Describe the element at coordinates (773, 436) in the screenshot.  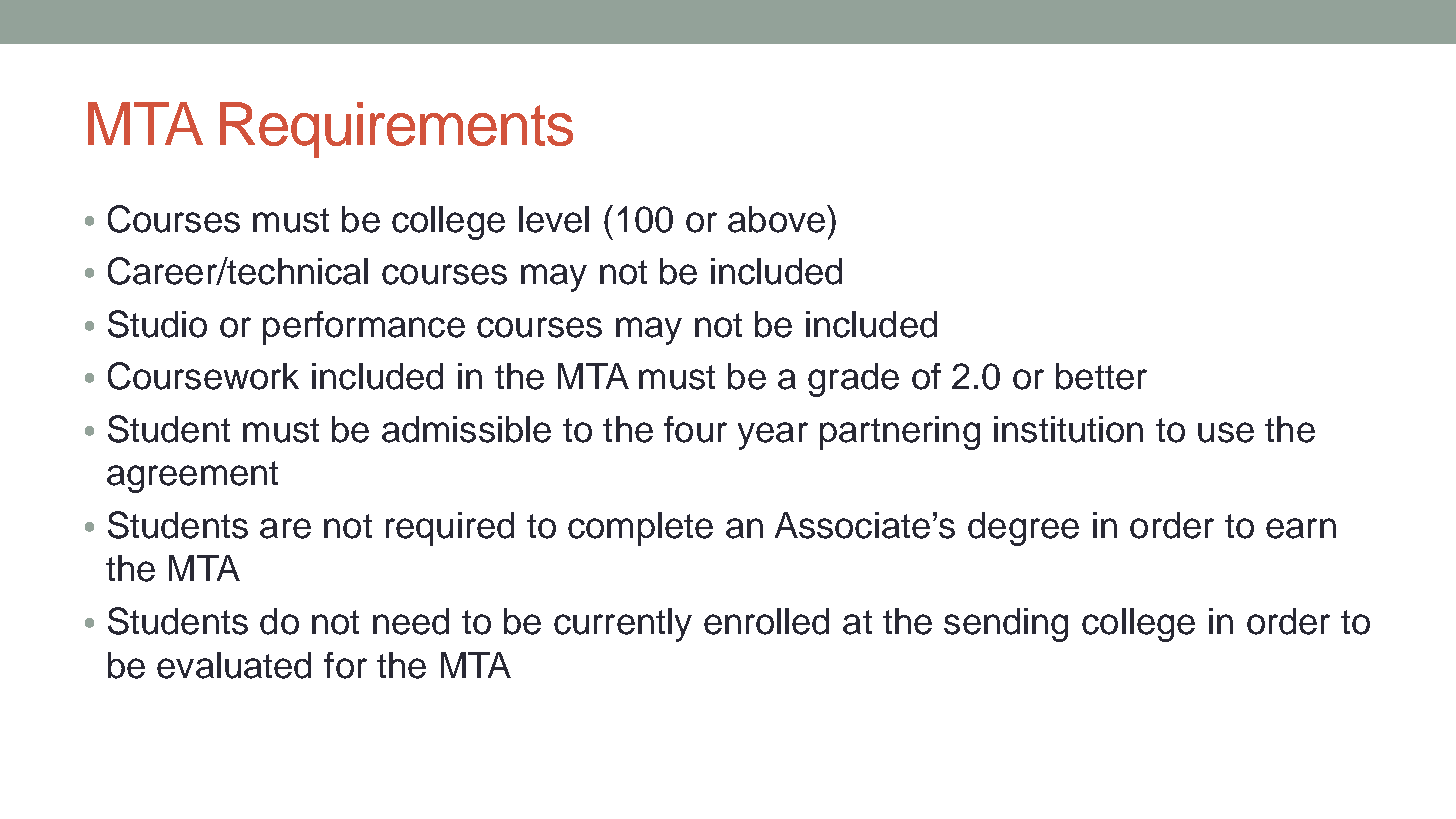
I see `year` at that location.
